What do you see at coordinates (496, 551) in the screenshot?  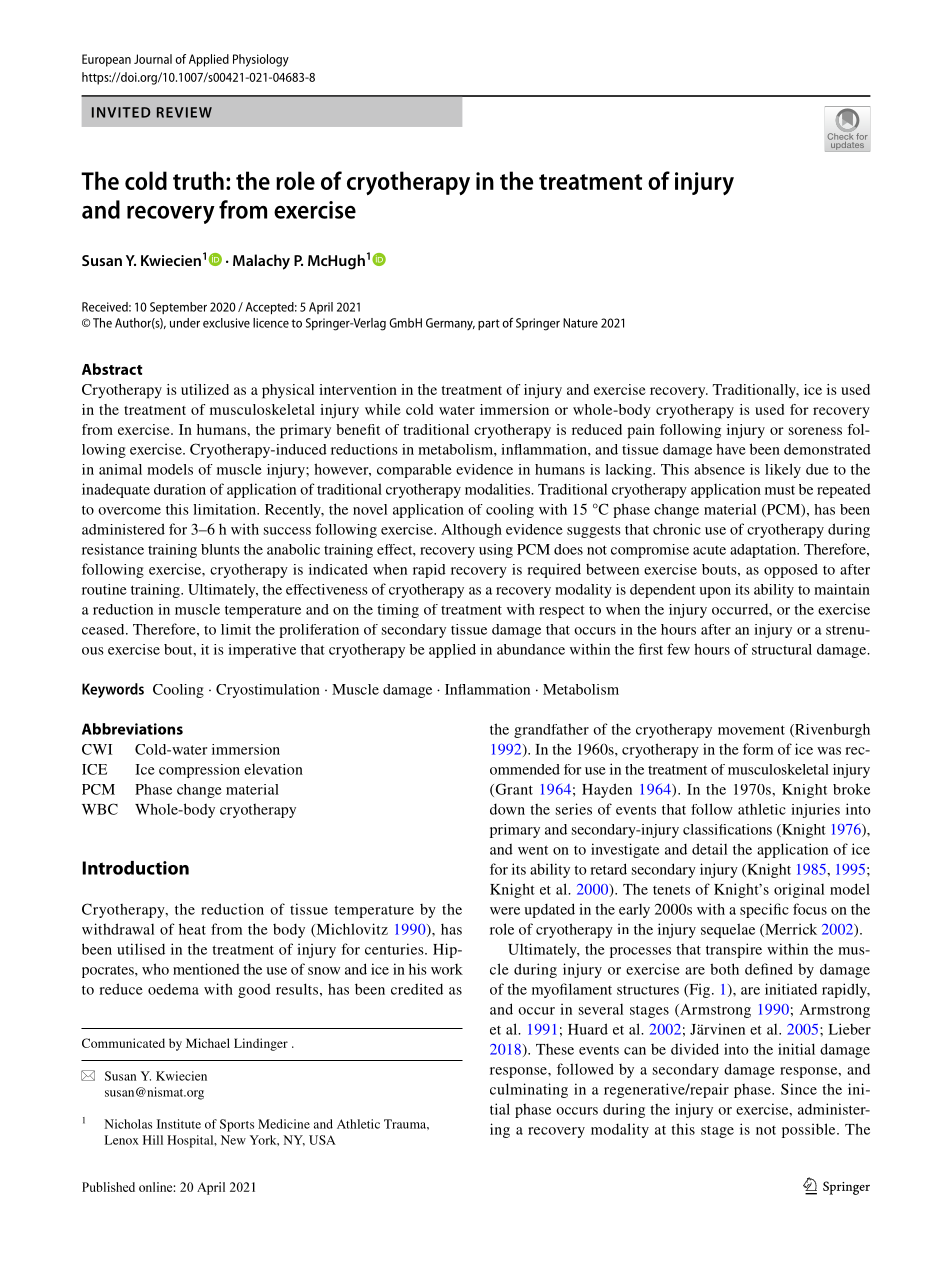 I see `using` at bounding box center [496, 551].
